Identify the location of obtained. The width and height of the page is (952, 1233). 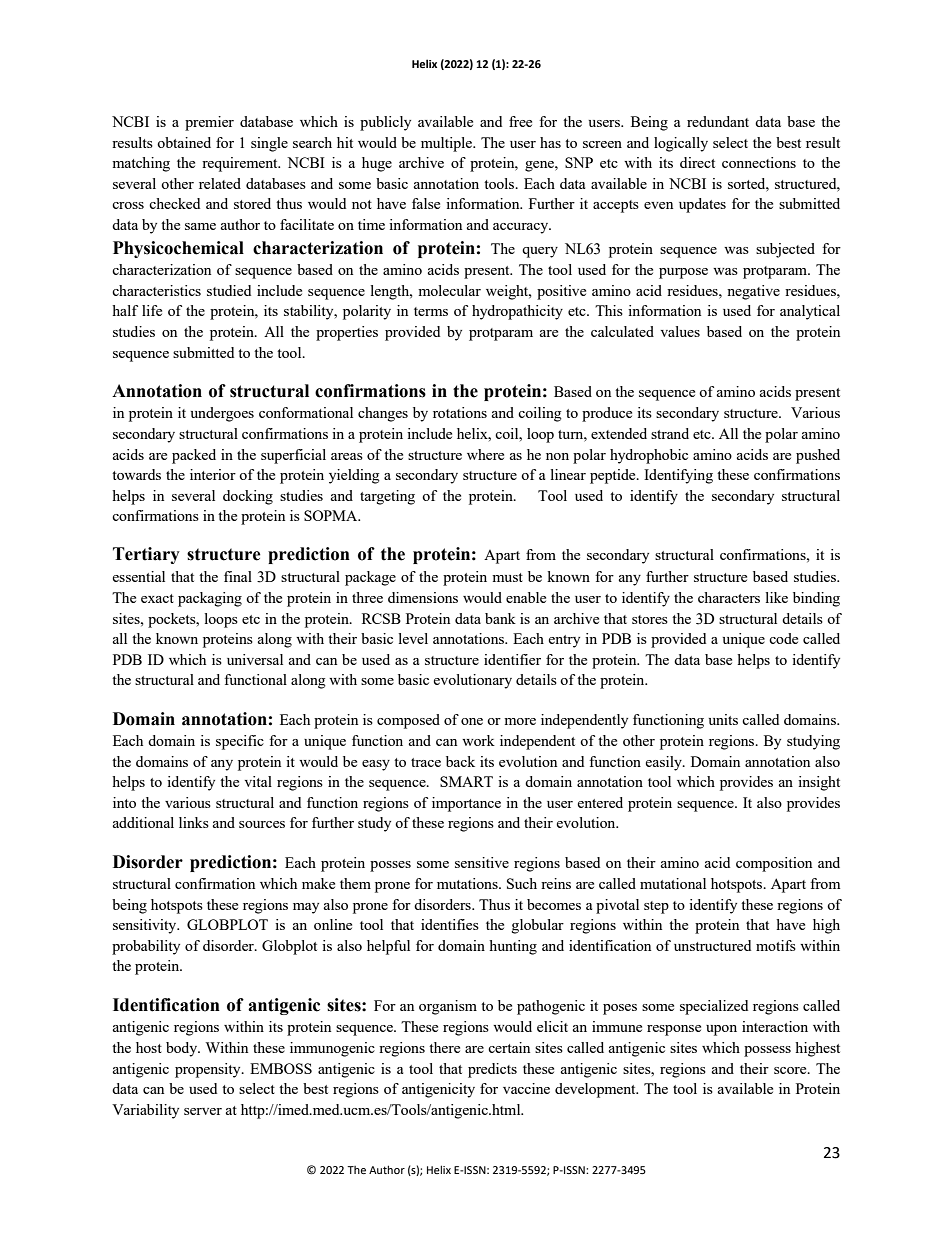
(184, 142).
